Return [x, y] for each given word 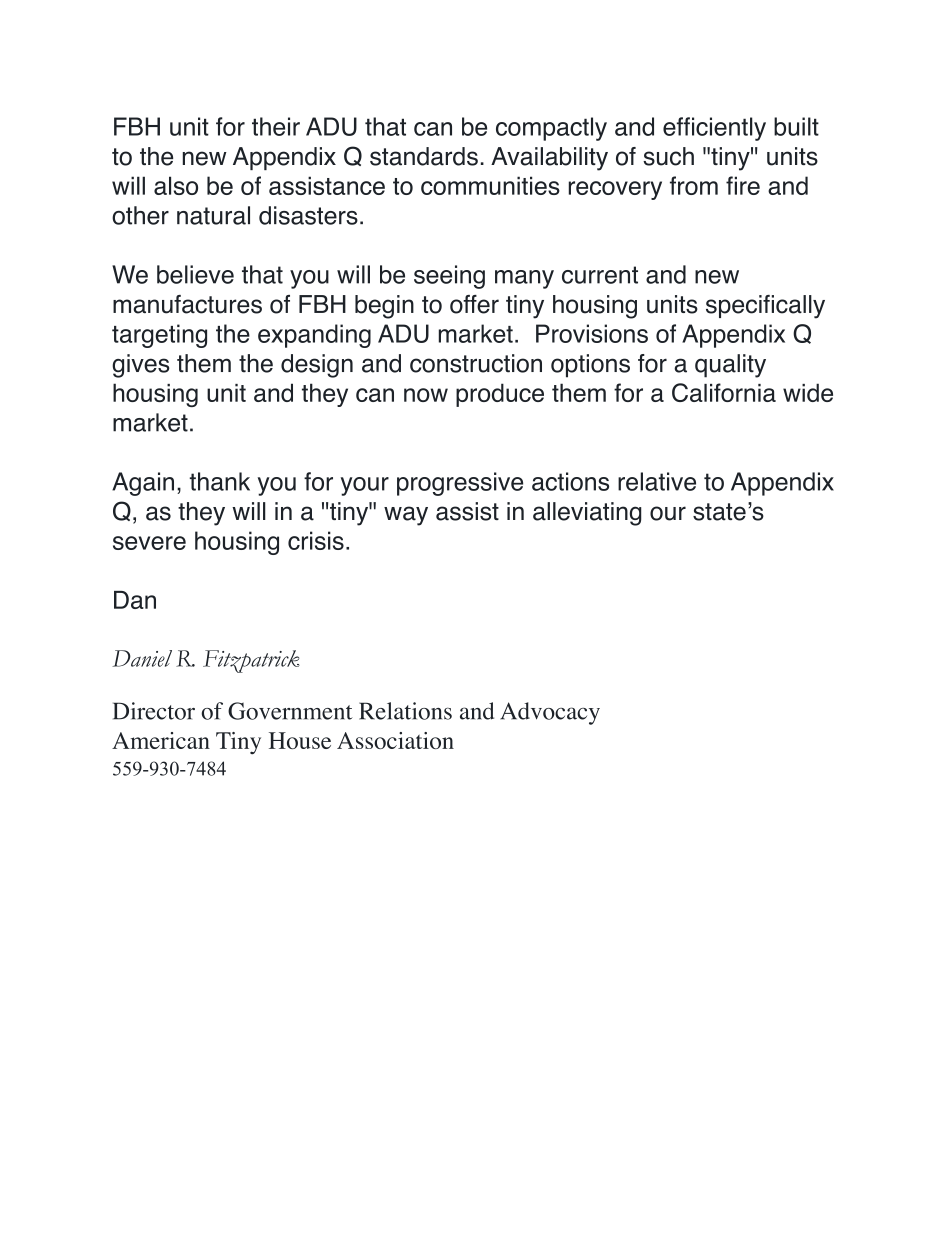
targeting [159, 336]
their [276, 126]
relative [657, 481]
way [406, 516]
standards [424, 156]
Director [154, 711]
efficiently [714, 129]
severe [149, 543]
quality [730, 366]
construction [476, 363]
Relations [405, 711]
